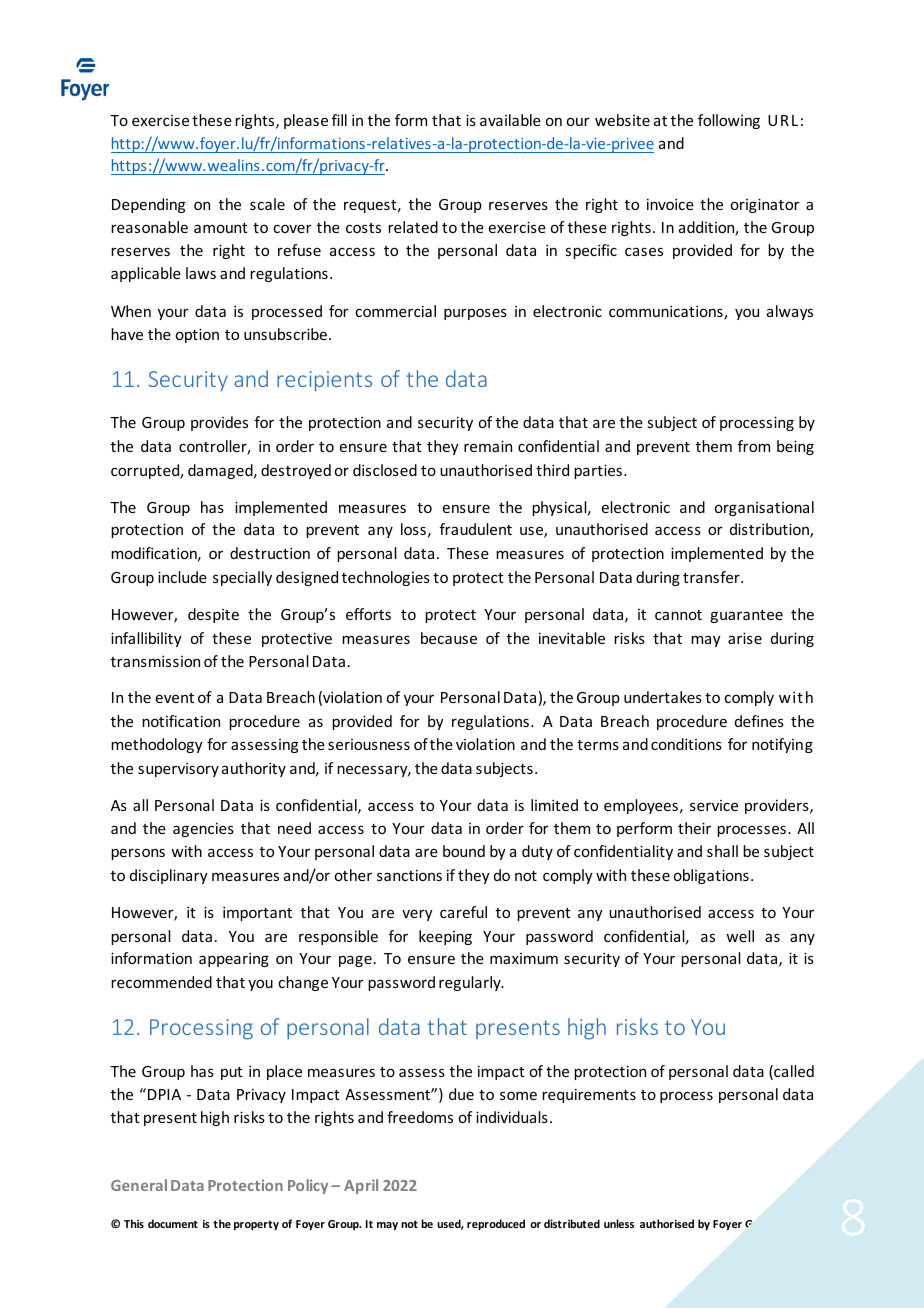 Image resolution: width=924 pixels, height=1308 pixels. Describe the element at coordinates (712, 577) in the page. I see `transfer` at that location.
